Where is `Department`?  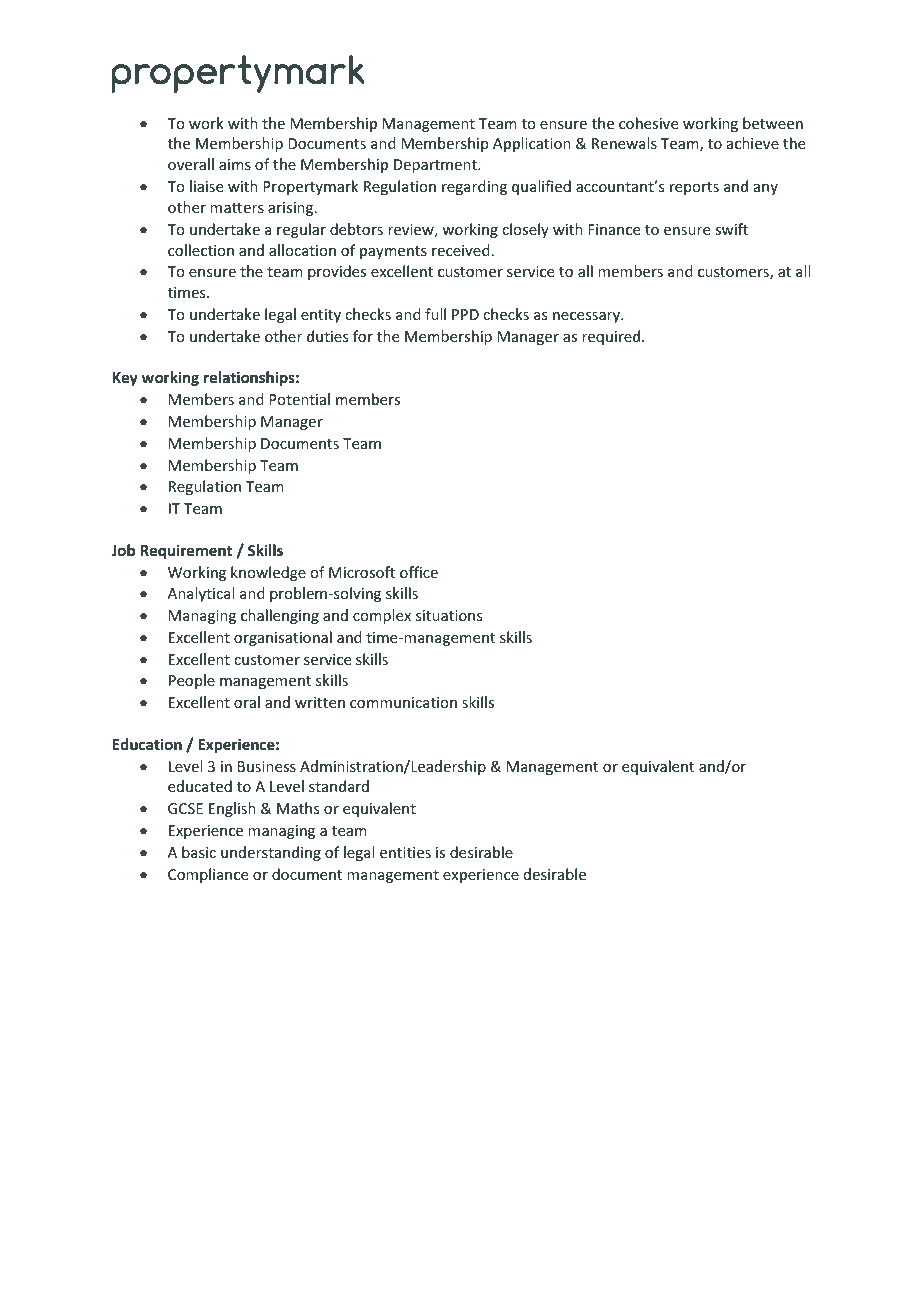 Department is located at coordinates (436, 166).
